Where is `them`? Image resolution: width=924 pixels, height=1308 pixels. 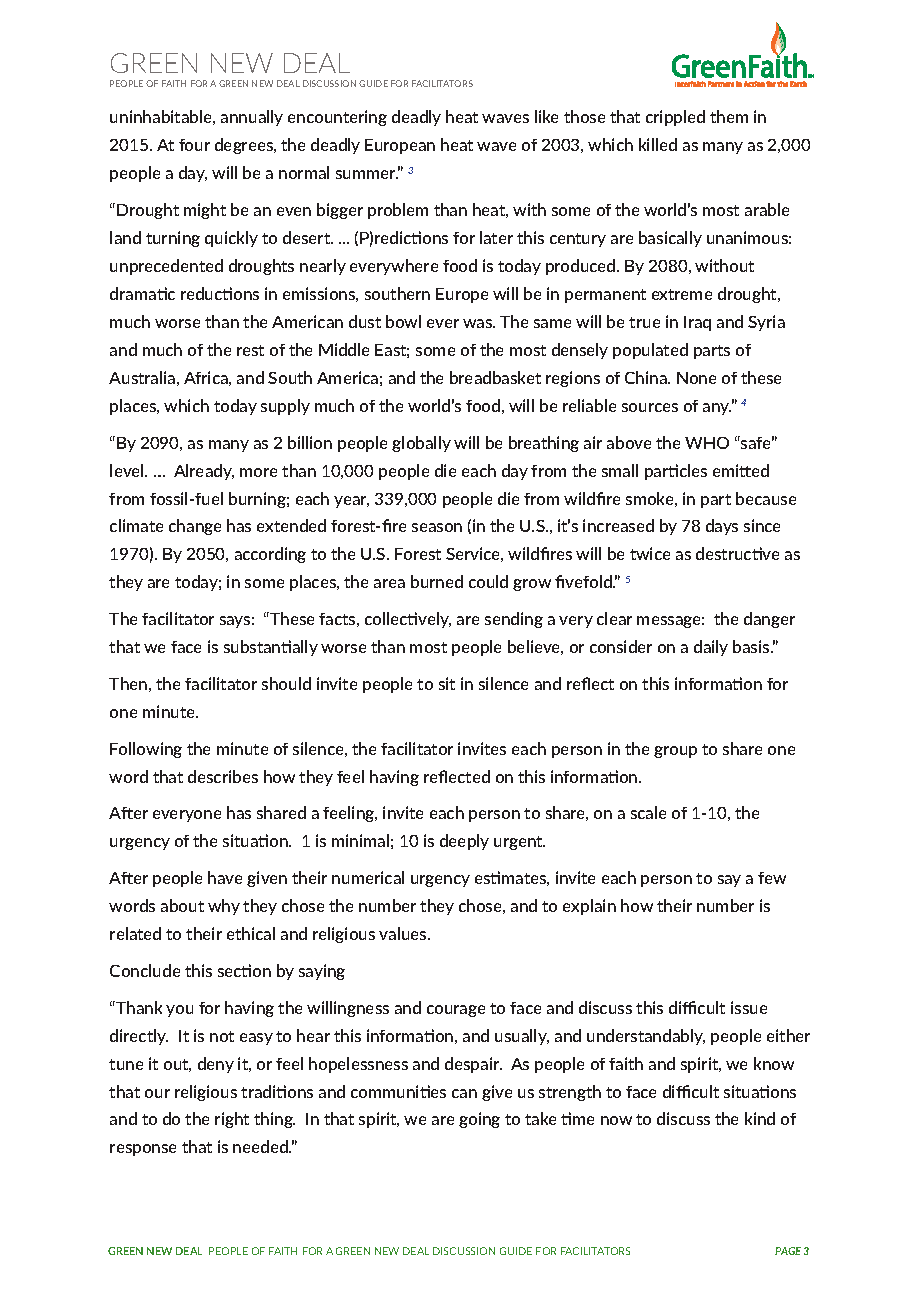 them is located at coordinates (729, 116).
